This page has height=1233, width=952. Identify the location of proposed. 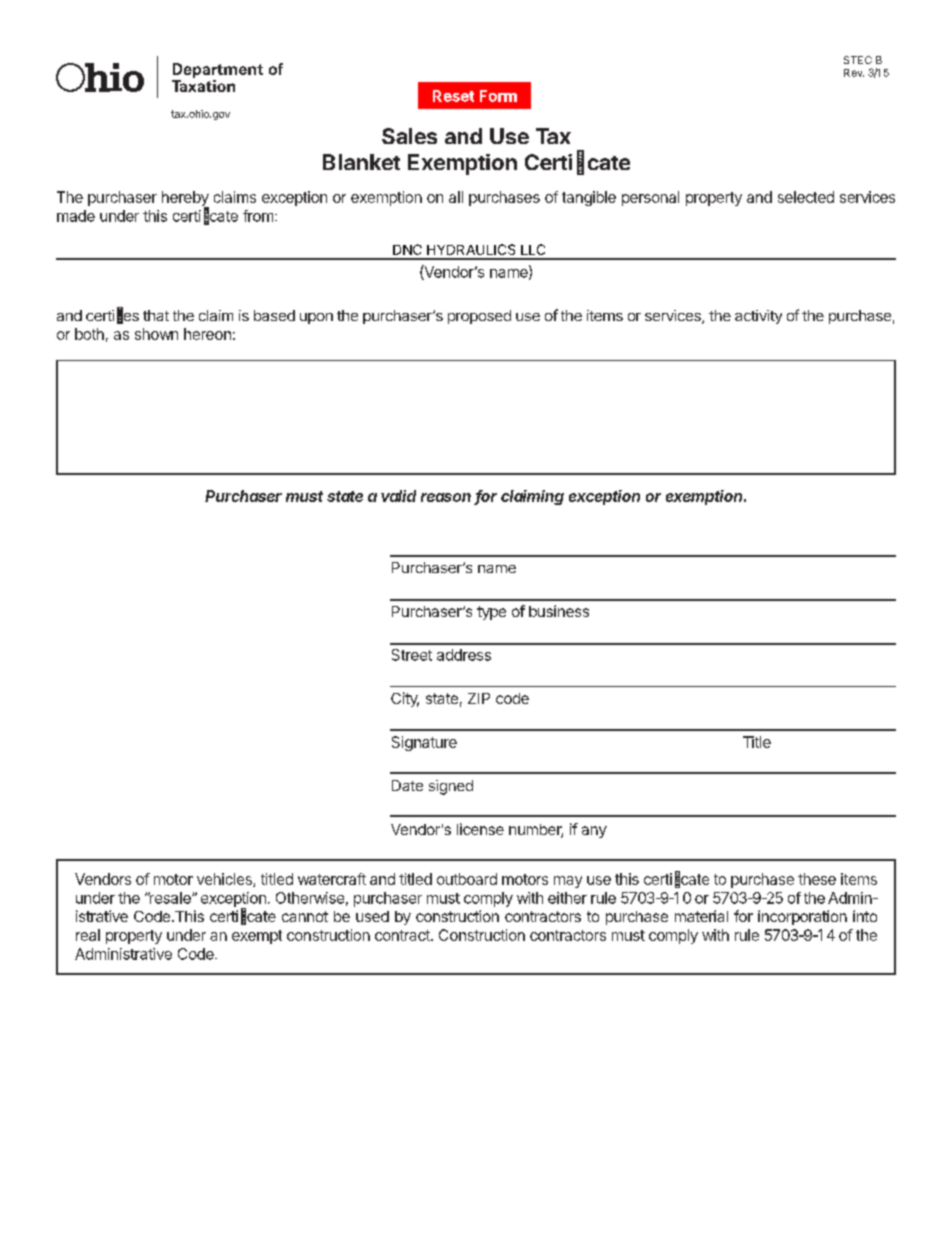
(479, 317).
